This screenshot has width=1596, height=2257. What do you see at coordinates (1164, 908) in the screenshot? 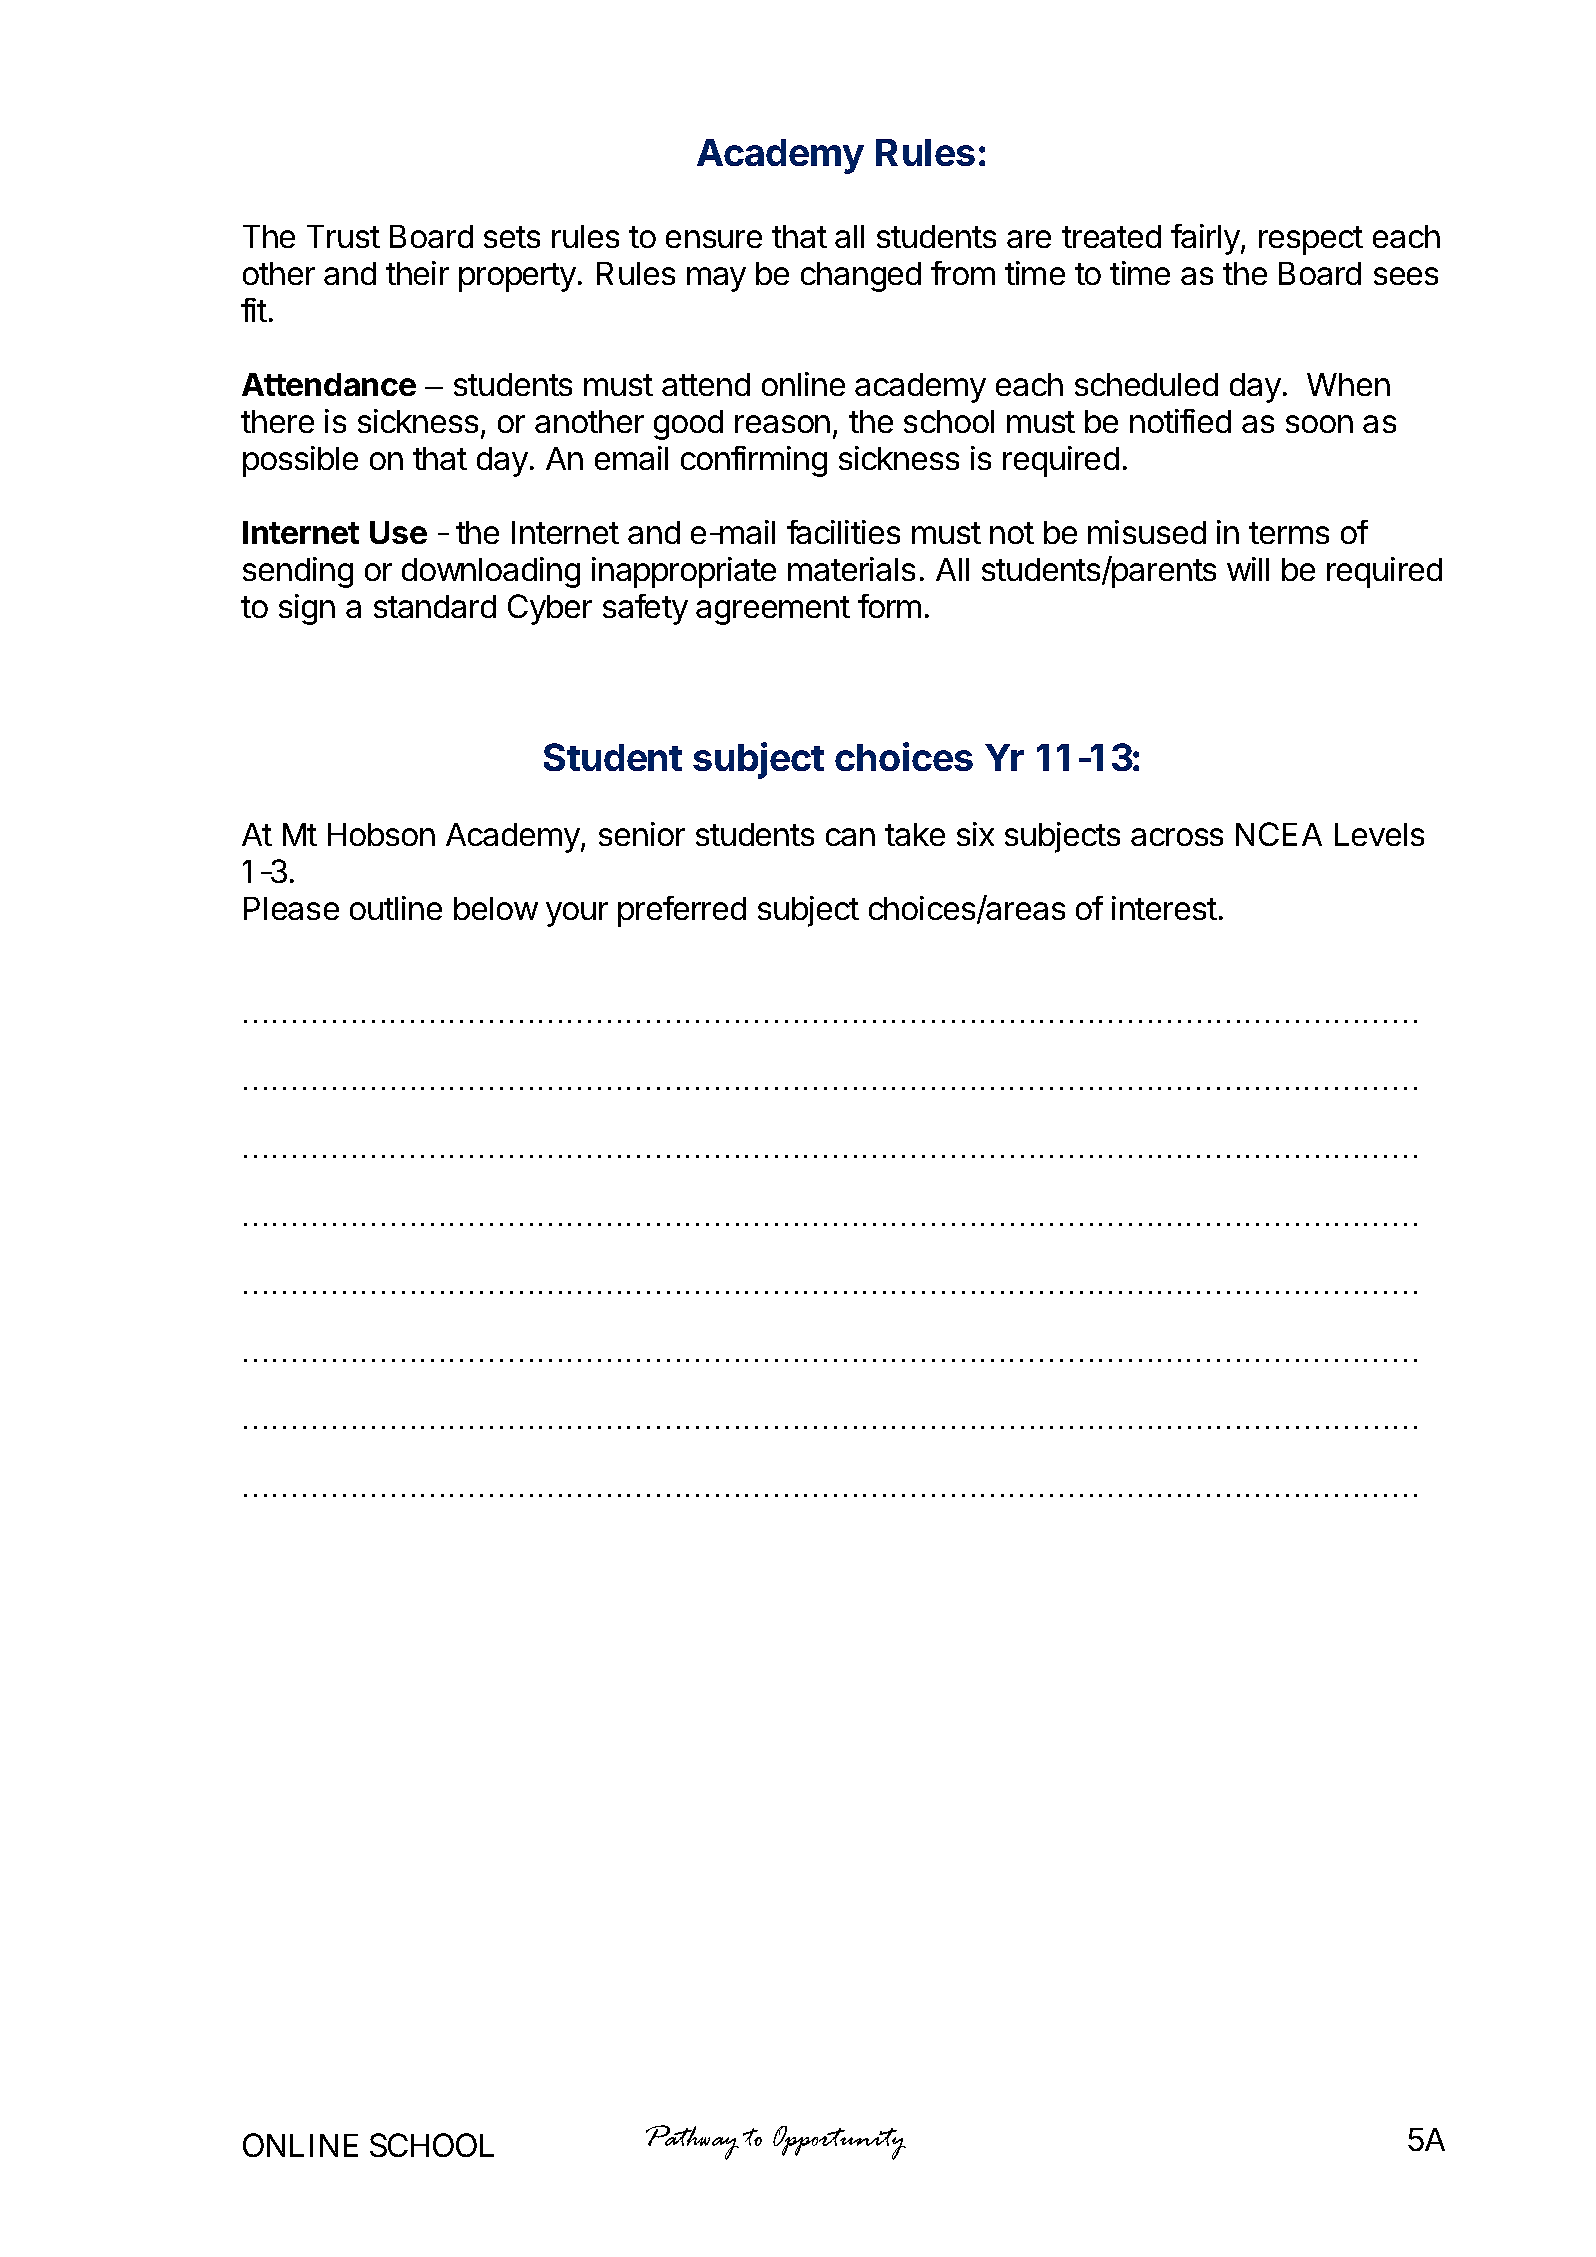
I see `interest` at bounding box center [1164, 908].
